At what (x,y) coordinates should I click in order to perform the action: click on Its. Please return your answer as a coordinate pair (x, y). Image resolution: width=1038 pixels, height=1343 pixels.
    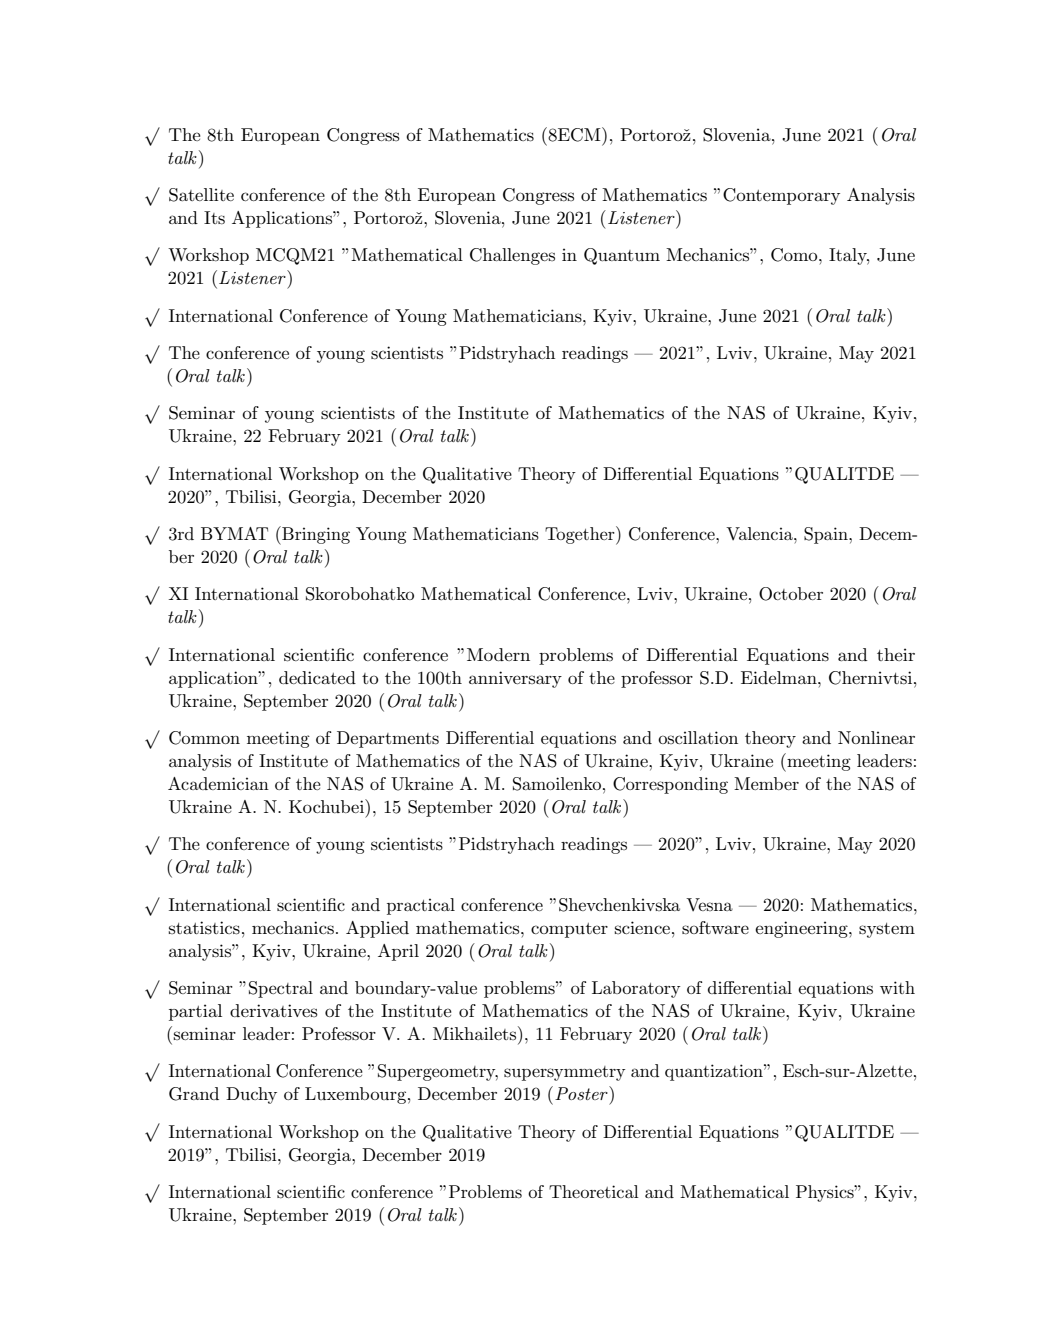
    Looking at the image, I should click on (214, 218).
